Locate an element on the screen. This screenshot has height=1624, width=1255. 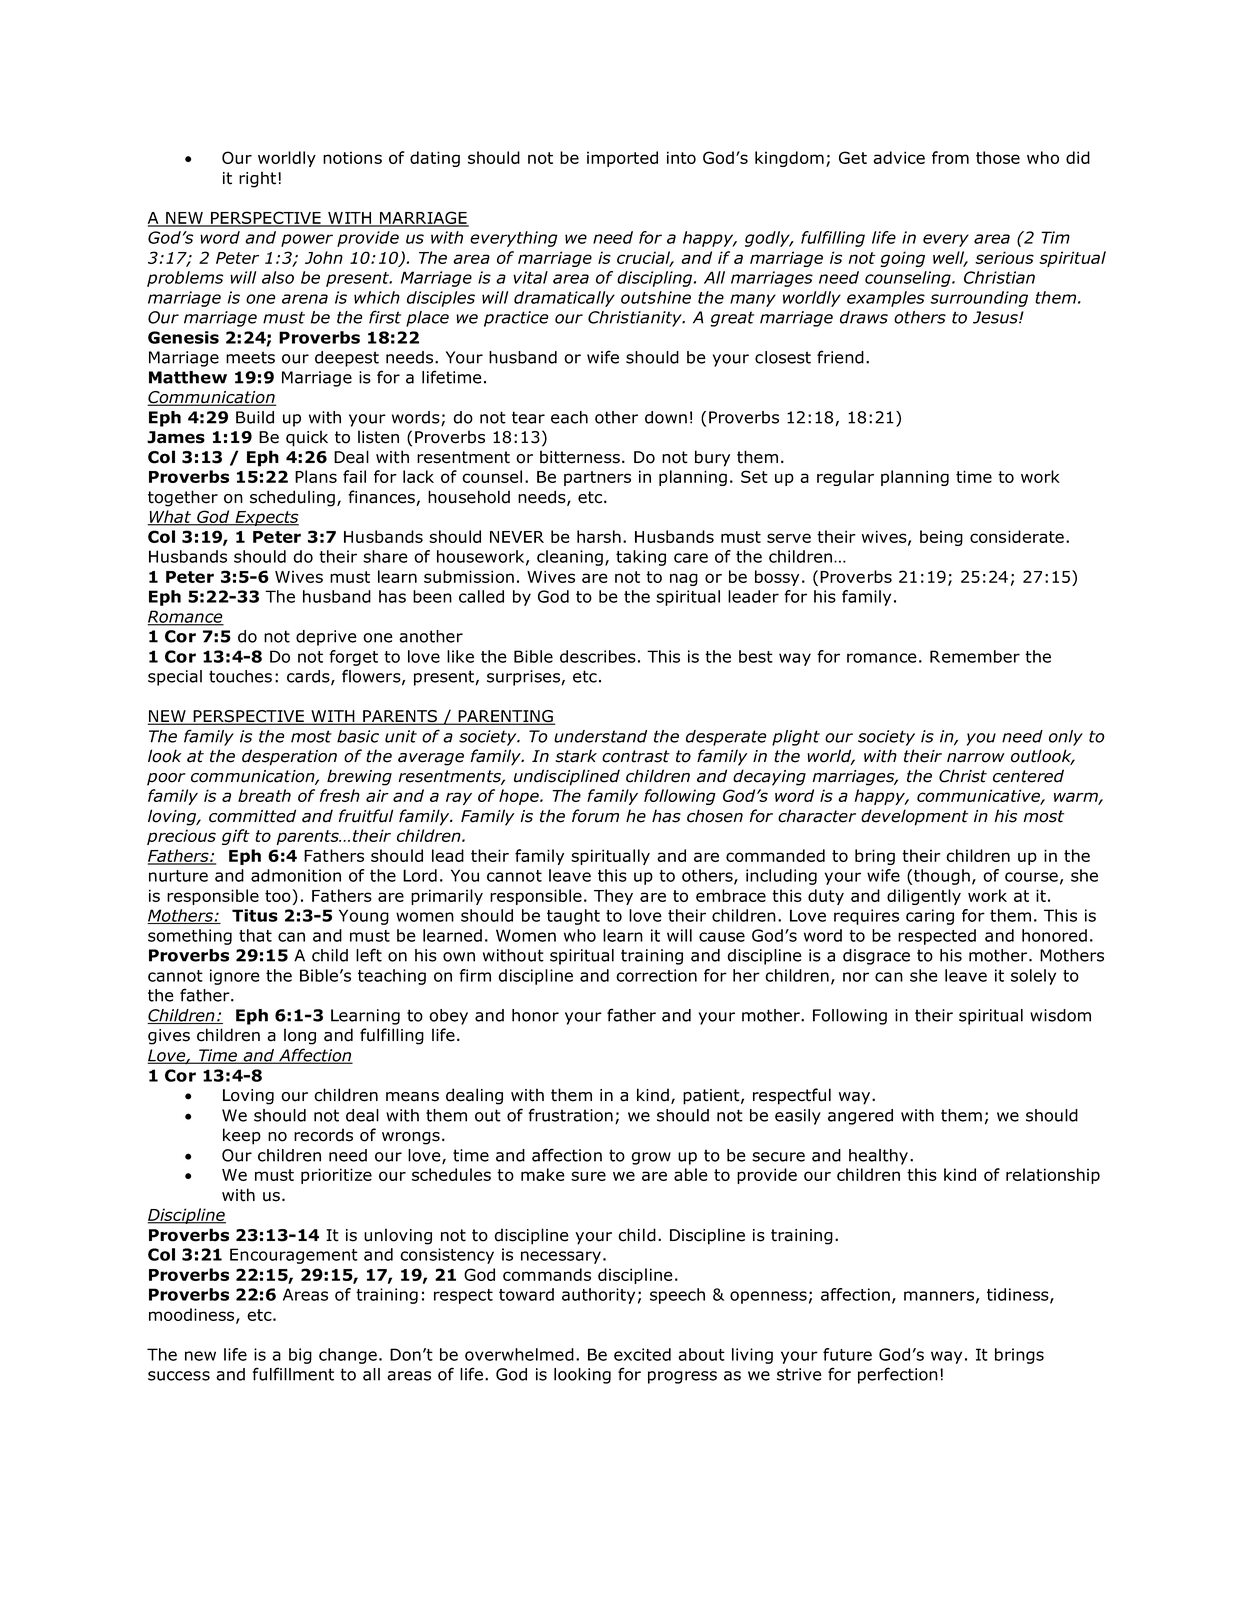
Remember is located at coordinates (975, 656).
